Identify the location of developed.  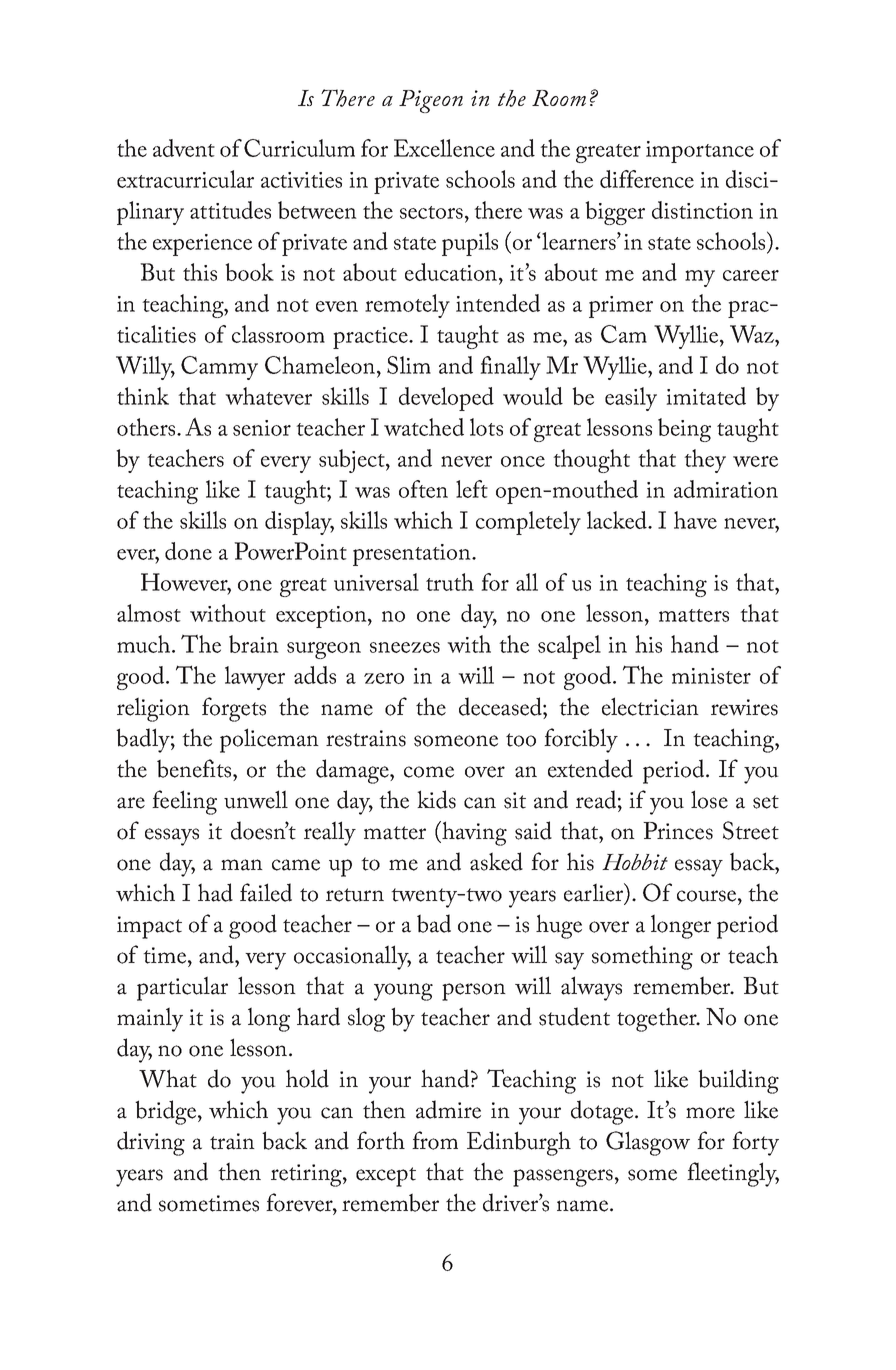
(446, 399).
